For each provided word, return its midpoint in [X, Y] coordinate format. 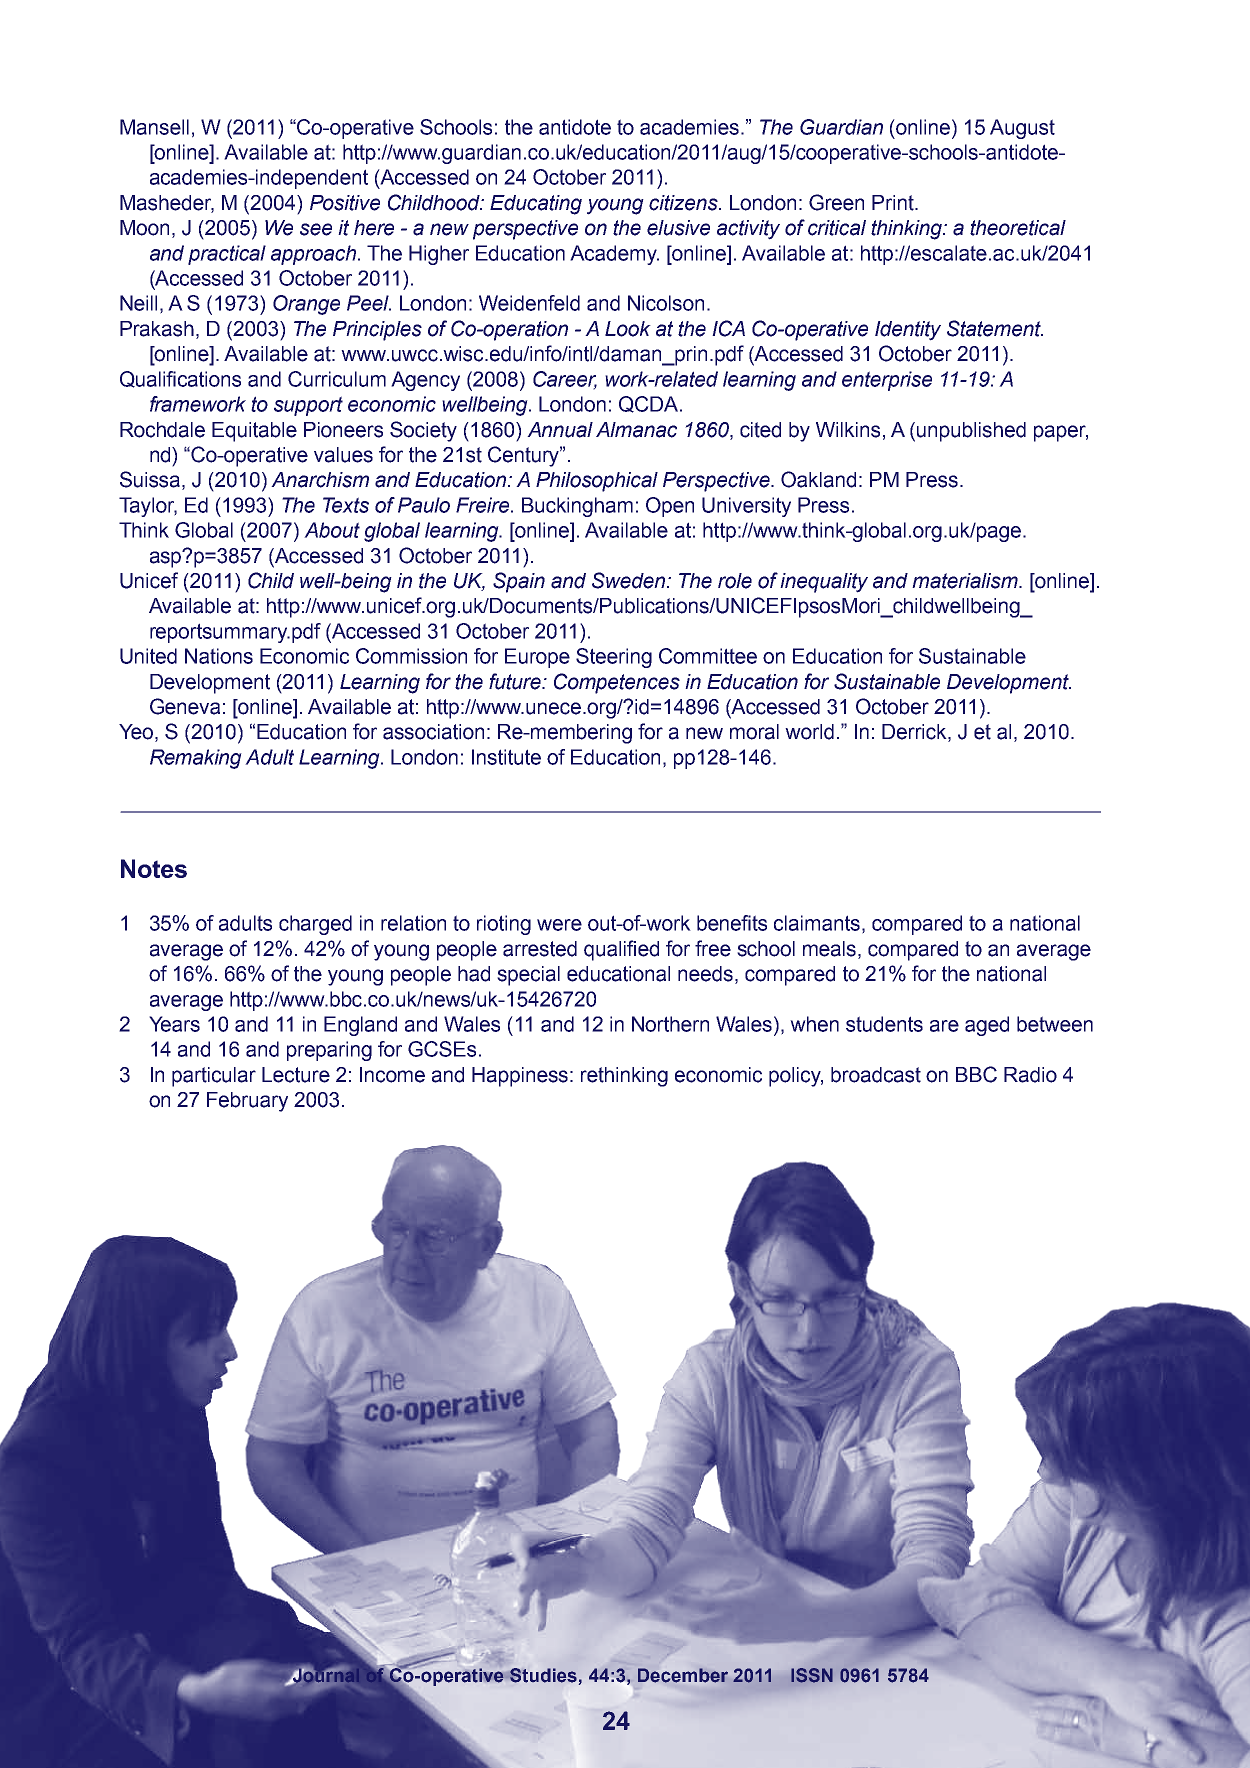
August [1022, 129]
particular [214, 1077]
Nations [219, 656]
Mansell [154, 127]
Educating [536, 205]
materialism [966, 581]
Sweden [630, 580]
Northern [670, 1024]
